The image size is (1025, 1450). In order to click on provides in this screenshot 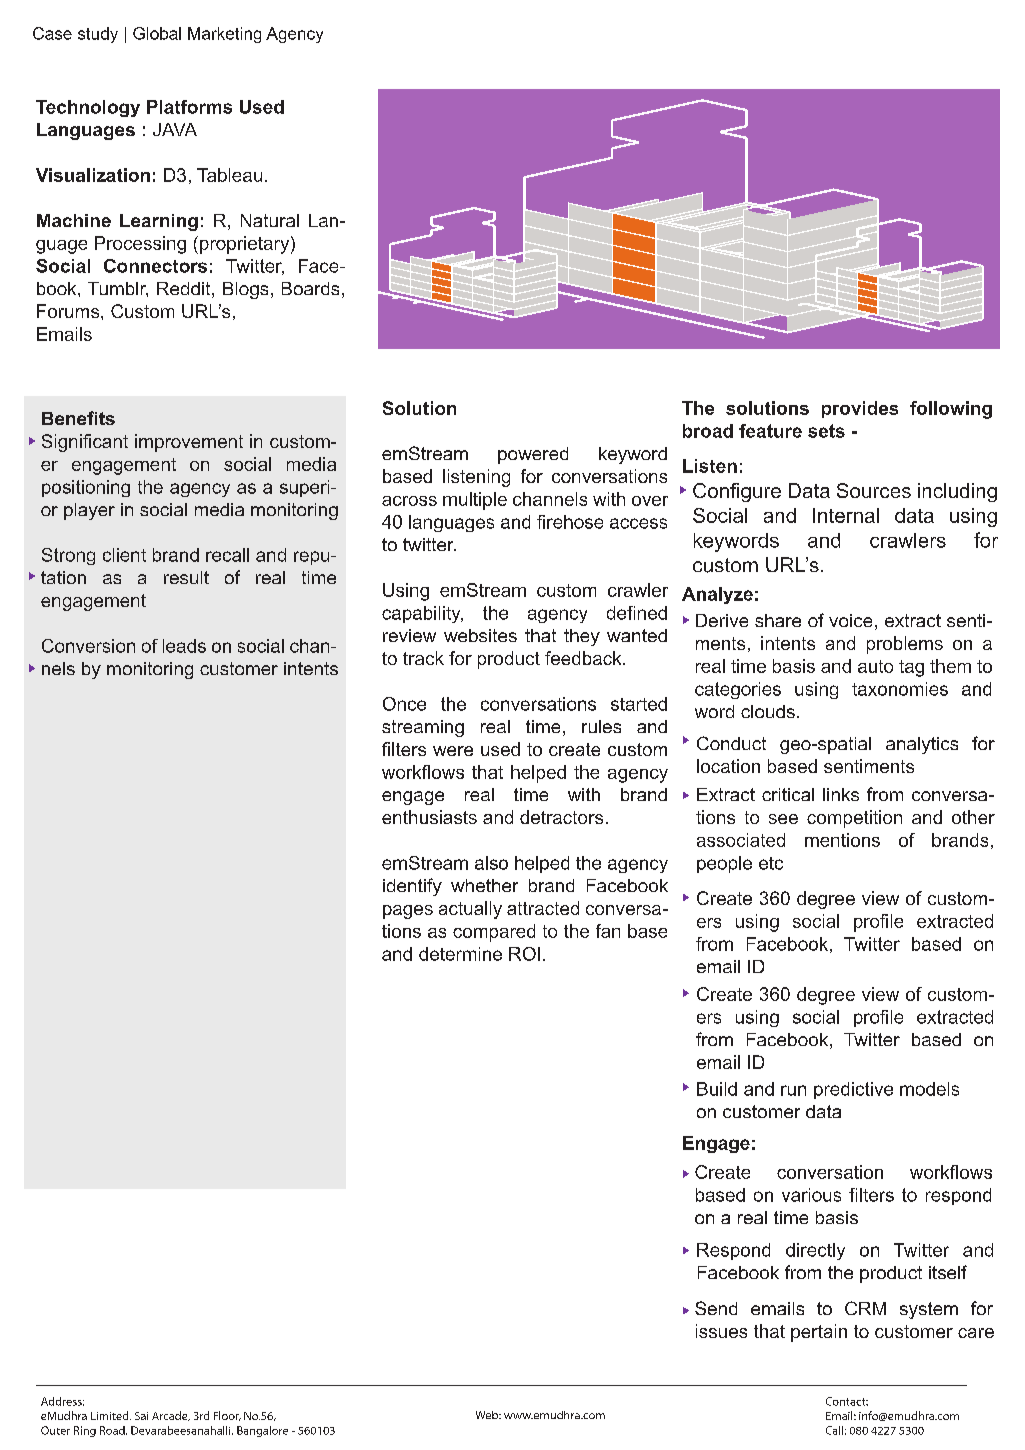, I will do `click(860, 409)`.
